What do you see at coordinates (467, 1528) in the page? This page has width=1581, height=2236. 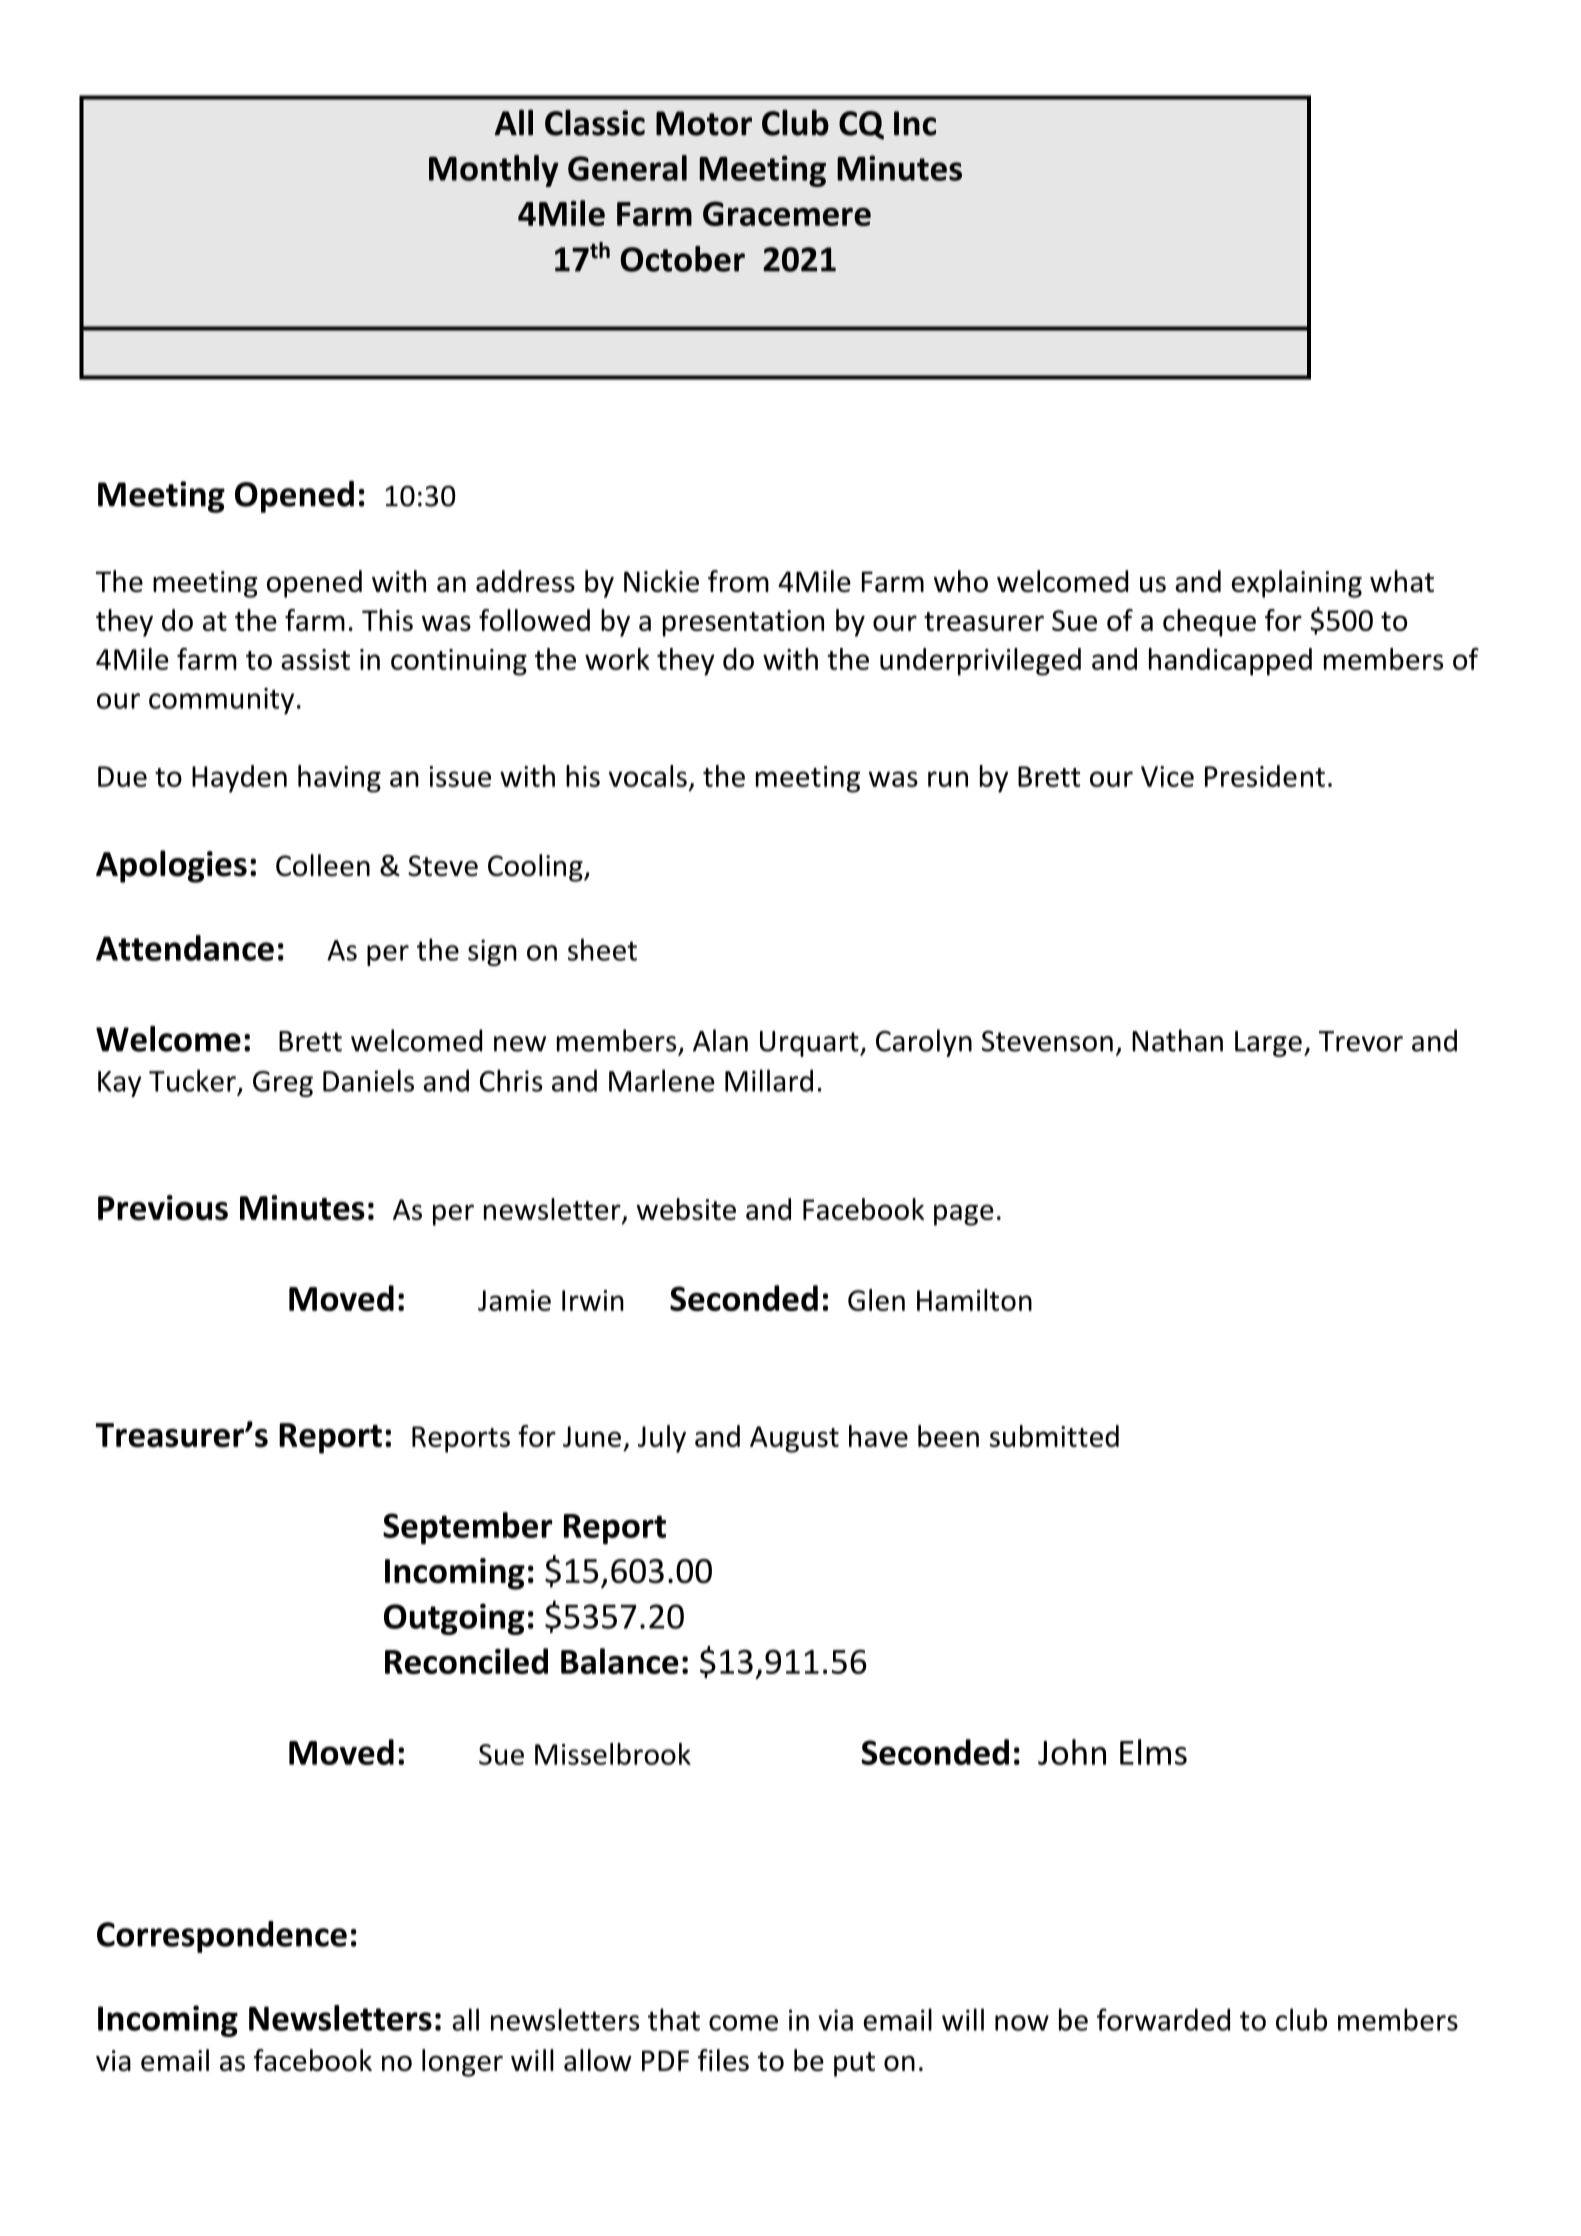 I see `September` at bounding box center [467, 1528].
